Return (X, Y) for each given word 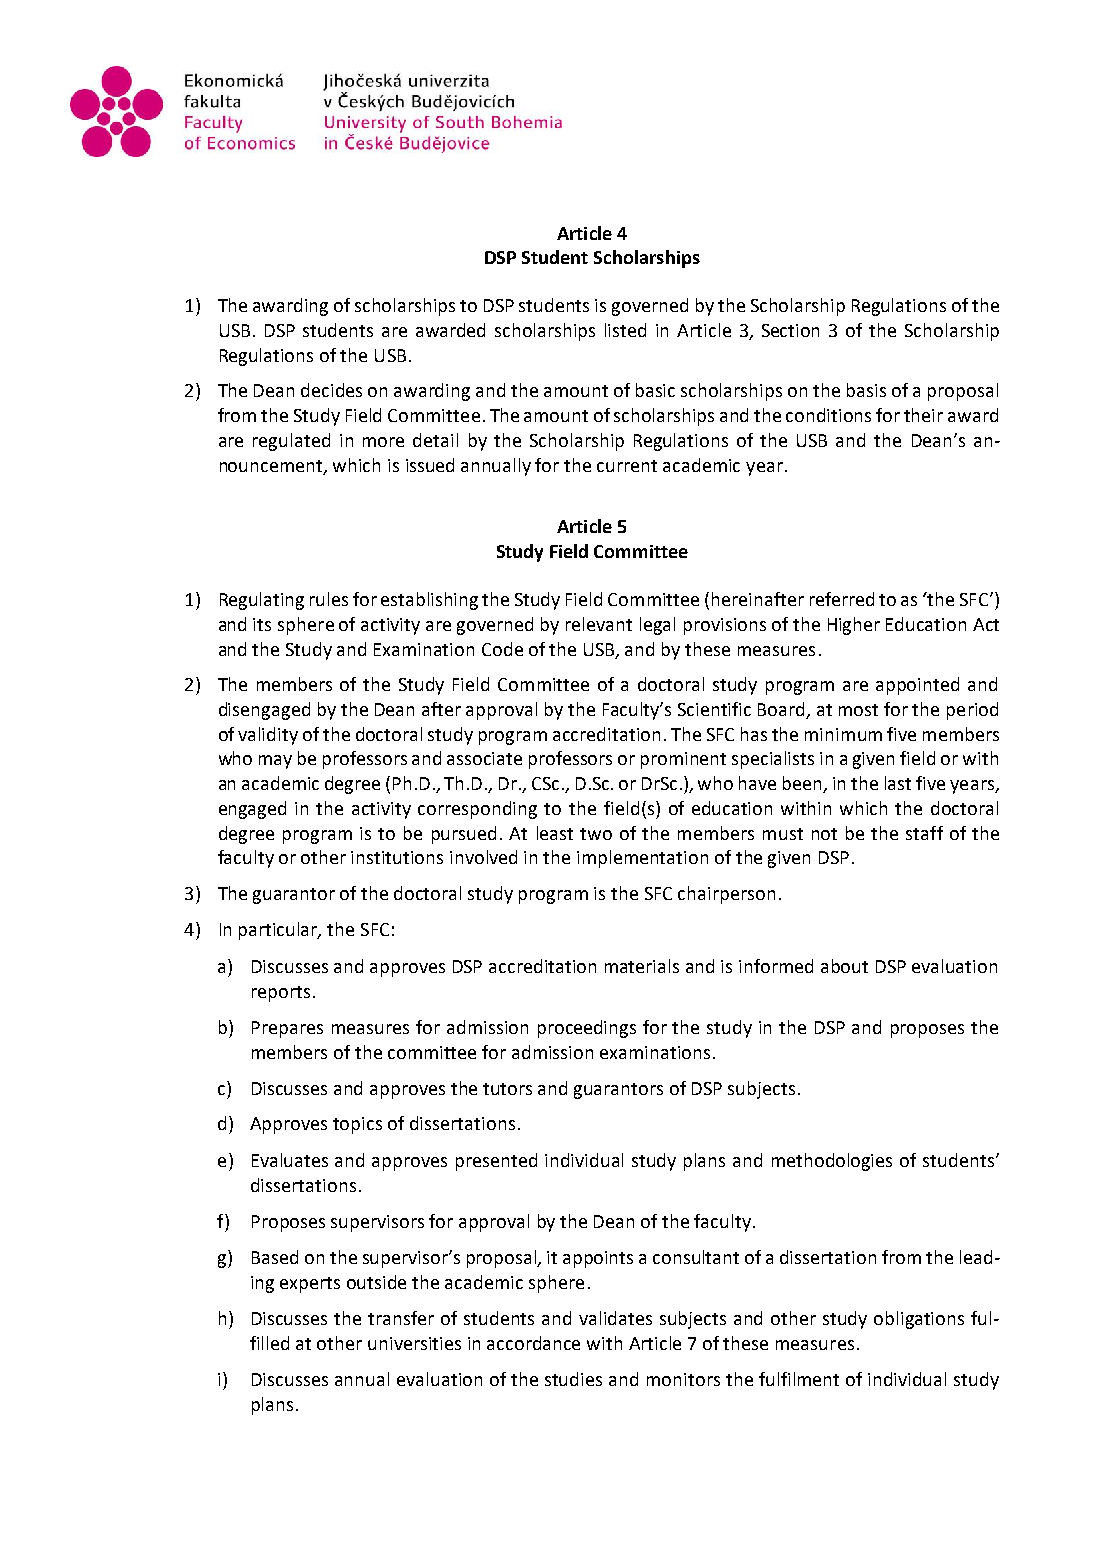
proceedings (587, 1029)
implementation (642, 859)
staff (924, 833)
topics (357, 1125)
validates (615, 1318)
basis (866, 390)
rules (329, 599)
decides (331, 390)
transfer (401, 1318)
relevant (599, 624)
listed (625, 330)
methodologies (832, 1162)
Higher (854, 626)
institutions (397, 857)
